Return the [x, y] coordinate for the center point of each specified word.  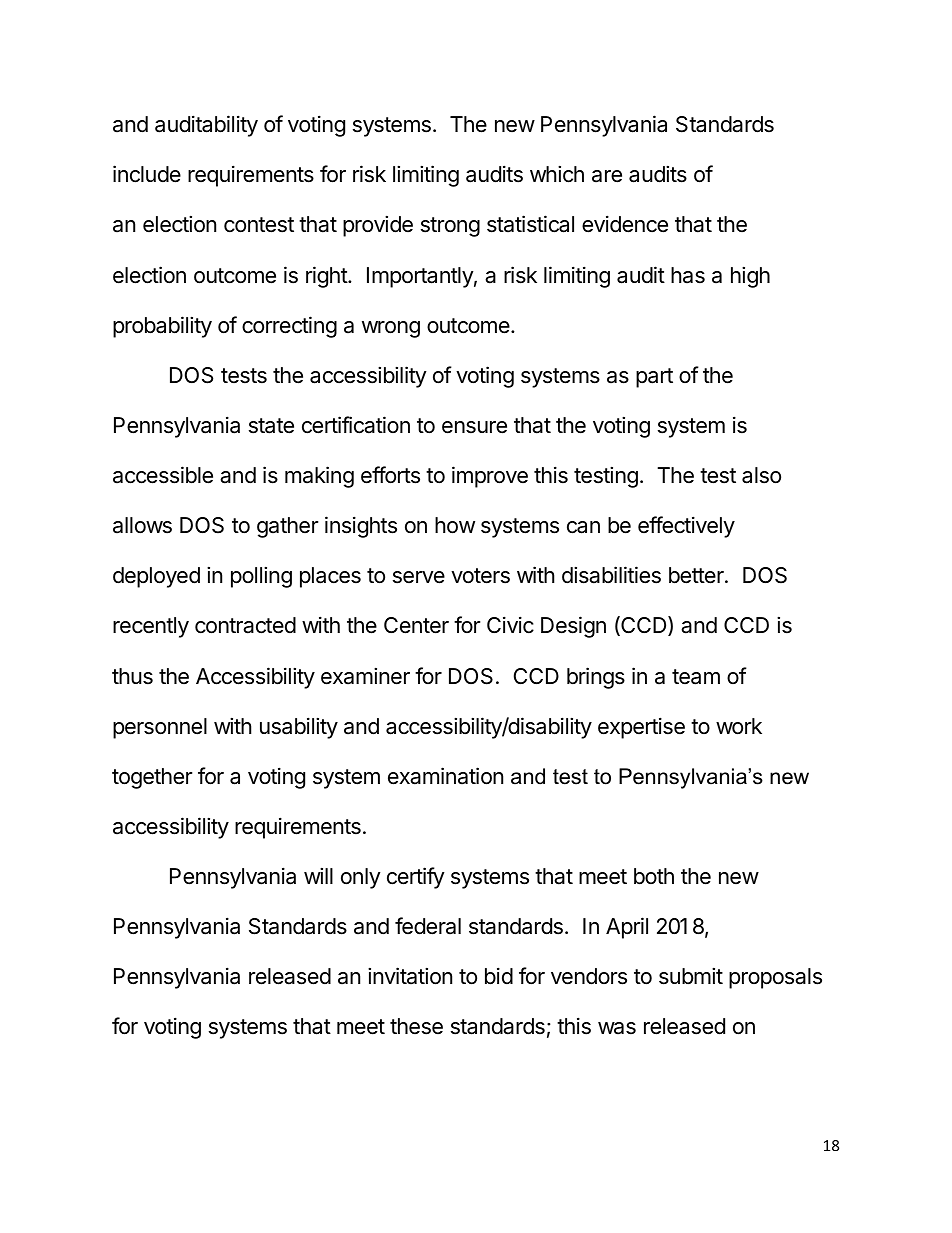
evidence [625, 224]
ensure [474, 427]
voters [480, 576]
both [654, 876]
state [271, 426]
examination [445, 776]
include [147, 174]
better [697, 575]
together [152, 778]
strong [450, 227]
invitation [410, 976]
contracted [245, 625]
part [654, 378]
